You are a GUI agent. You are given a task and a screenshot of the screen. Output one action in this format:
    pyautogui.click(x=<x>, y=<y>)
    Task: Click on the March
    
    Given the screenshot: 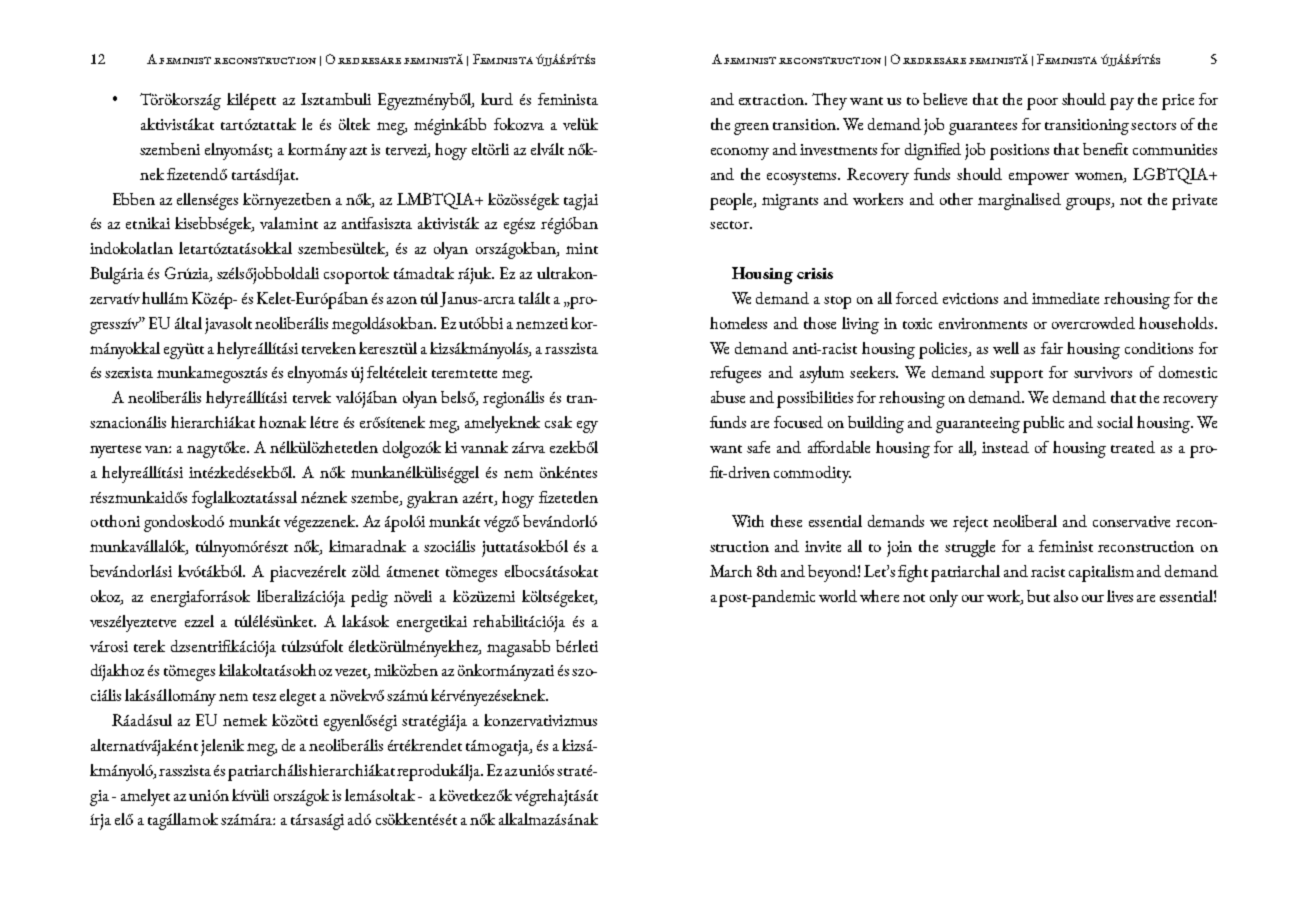 What is the action you would take?
    pyautogui.click(x=731, y=571)
